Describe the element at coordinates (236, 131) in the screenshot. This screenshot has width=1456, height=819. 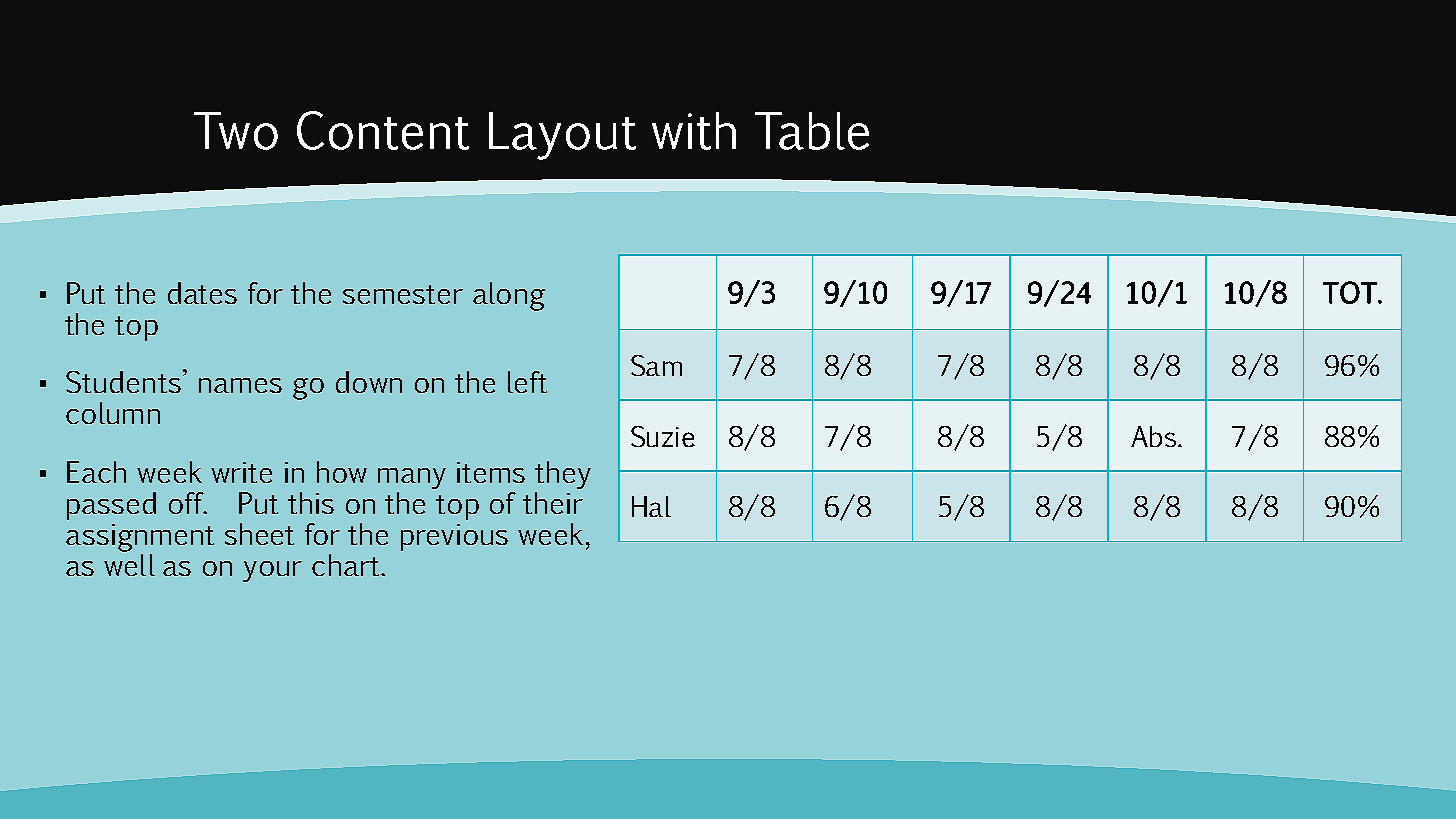
I see `Two` at that location.
